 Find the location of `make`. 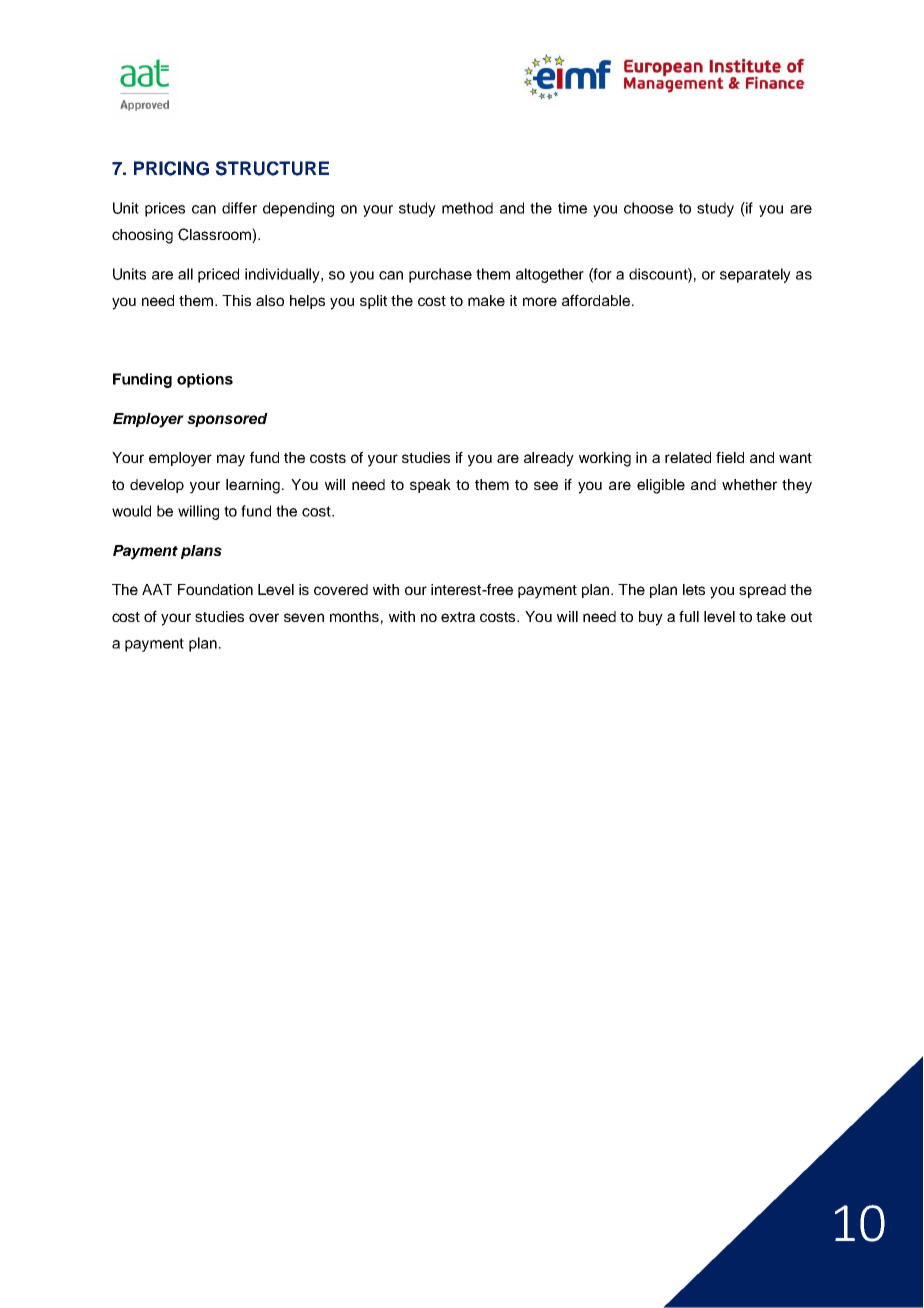

make is located at coordinates (486, 300).
